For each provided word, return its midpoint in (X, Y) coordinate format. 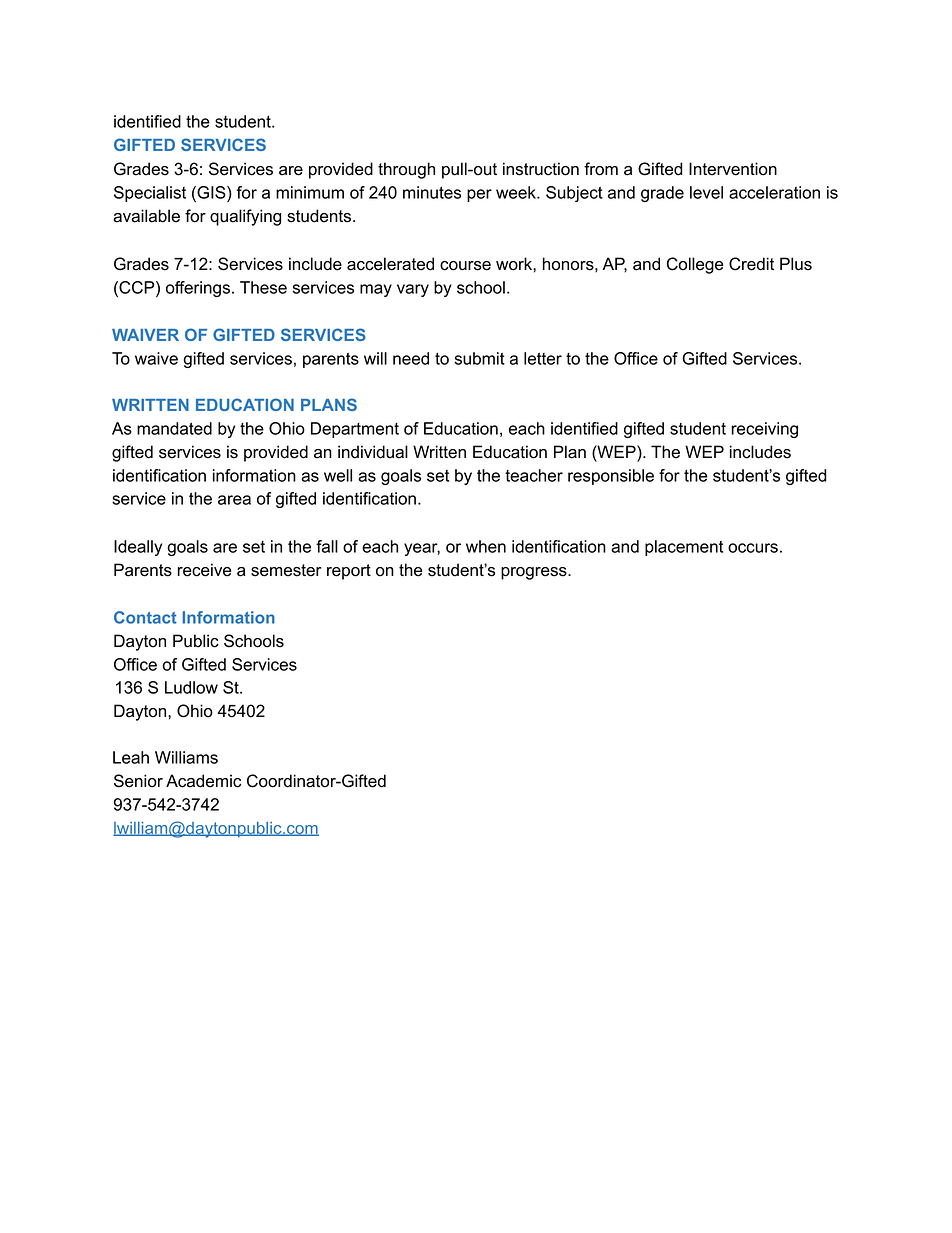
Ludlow (191, 687)
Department (355, 430)
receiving (764, 430)
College (695, 265)
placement (684, 548)
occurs (753, 548)
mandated (174, 428)
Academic (203, 781)
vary (413, 290)
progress (535, 573)
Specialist (150, 194)
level (706, 192)
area (234, 500)
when (486, 546)
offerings (198, 289)
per (479, 195)
